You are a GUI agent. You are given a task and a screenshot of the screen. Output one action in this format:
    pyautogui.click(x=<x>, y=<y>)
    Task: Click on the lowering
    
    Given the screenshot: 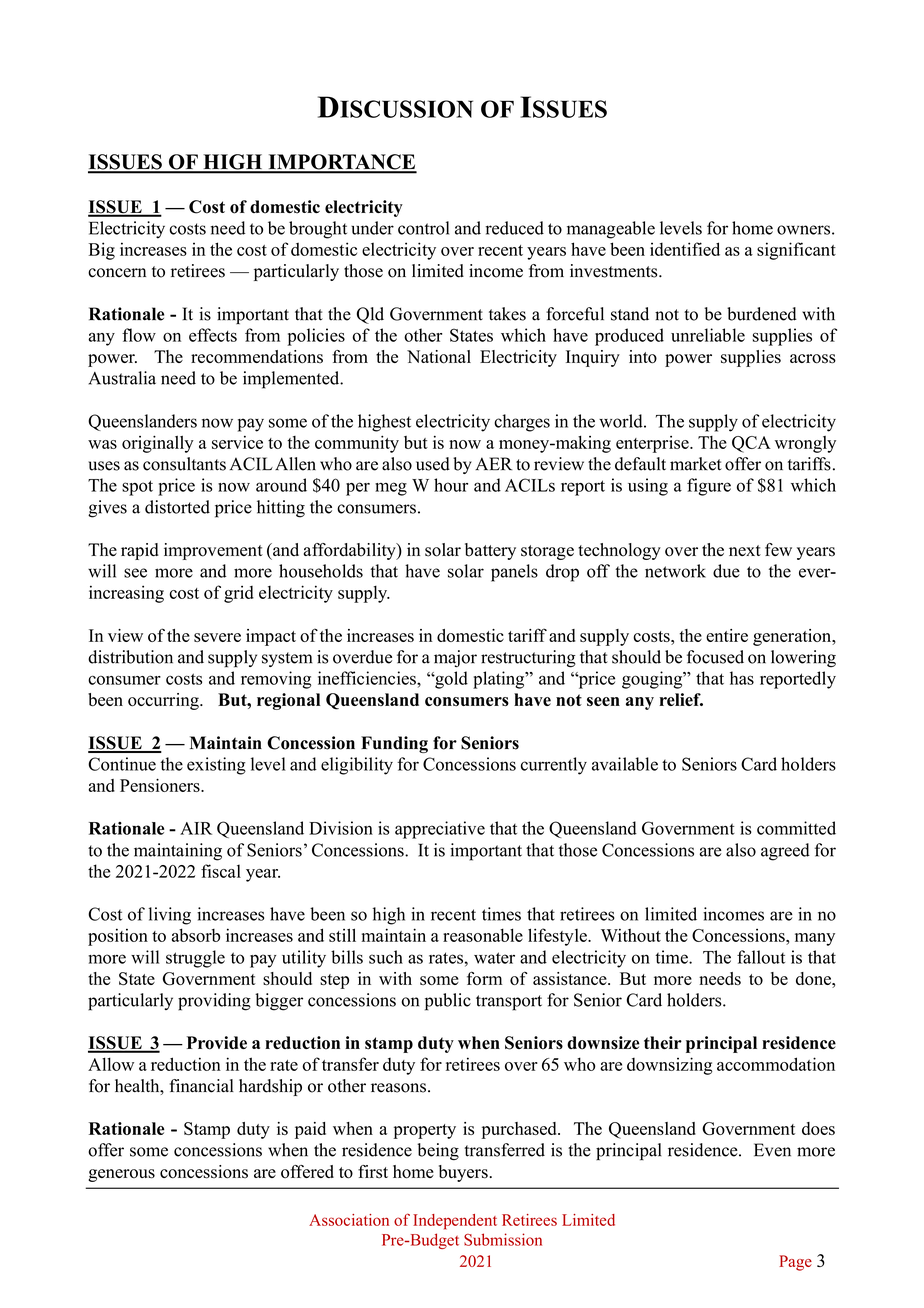 What is the action you would take?
    pyautogui.click(x=803, y=658)
